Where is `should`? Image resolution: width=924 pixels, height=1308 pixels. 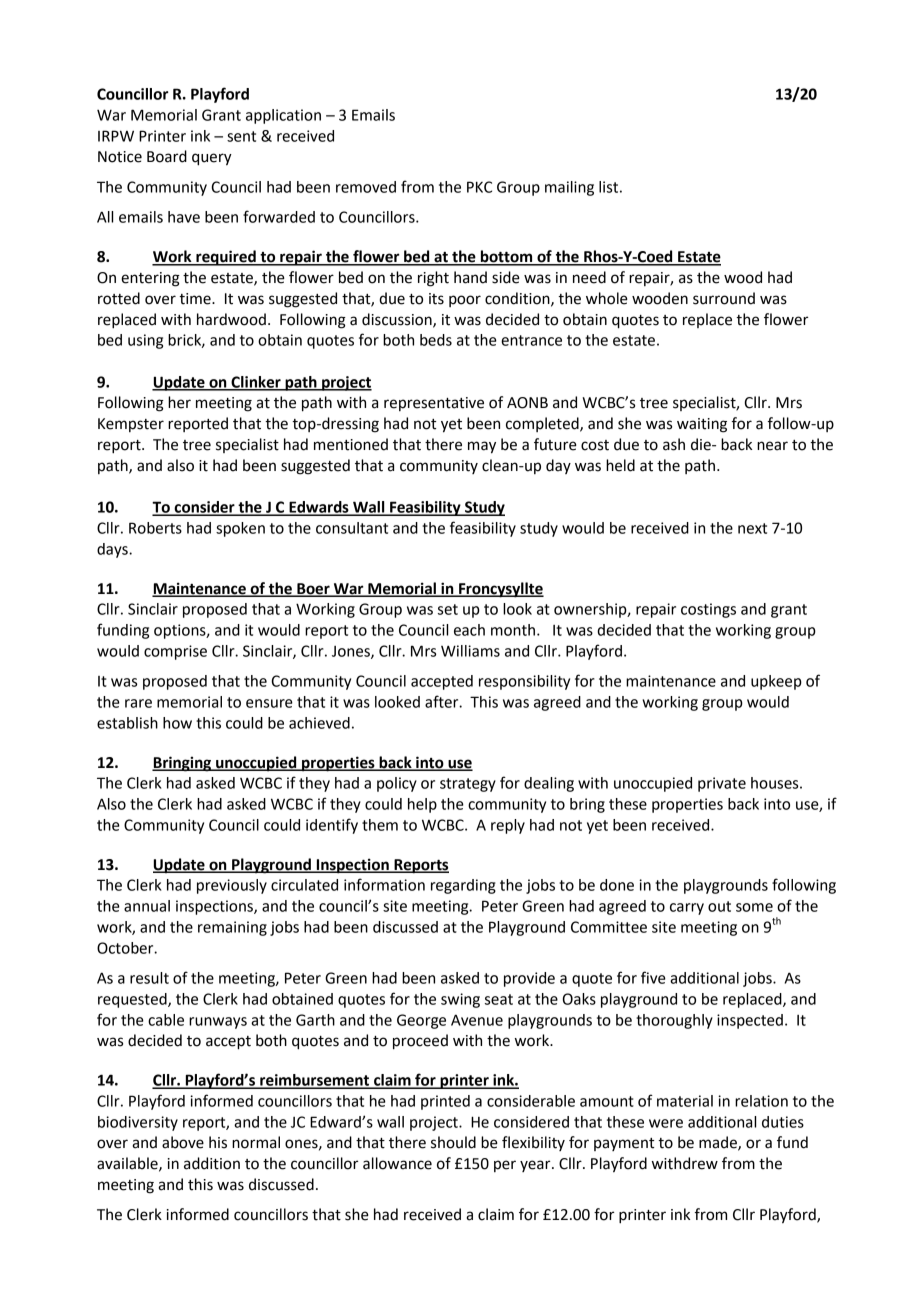 should is located at coordinates (453, 1142).
